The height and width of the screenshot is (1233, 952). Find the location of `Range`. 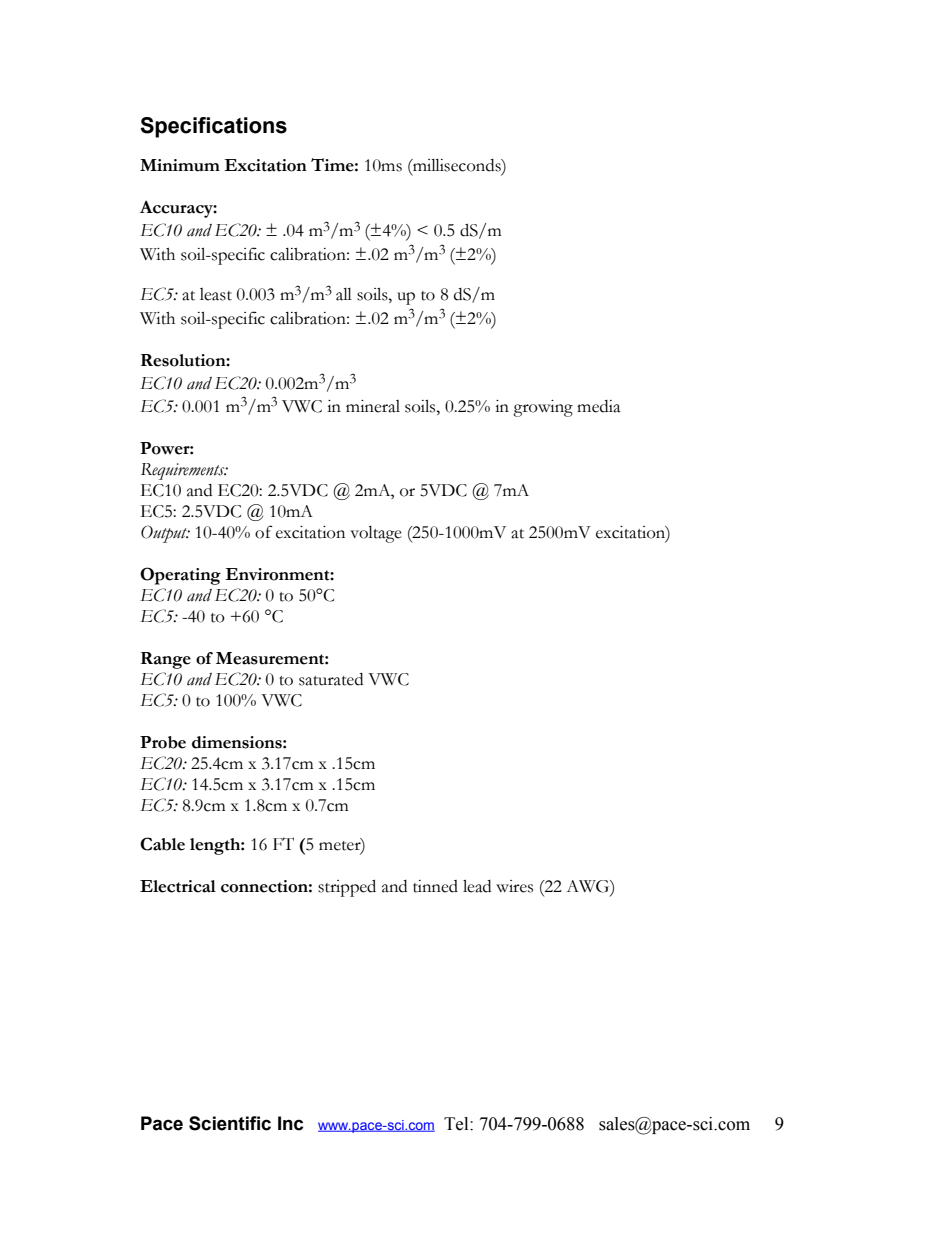

Range is located at coordinates (166, 660).
